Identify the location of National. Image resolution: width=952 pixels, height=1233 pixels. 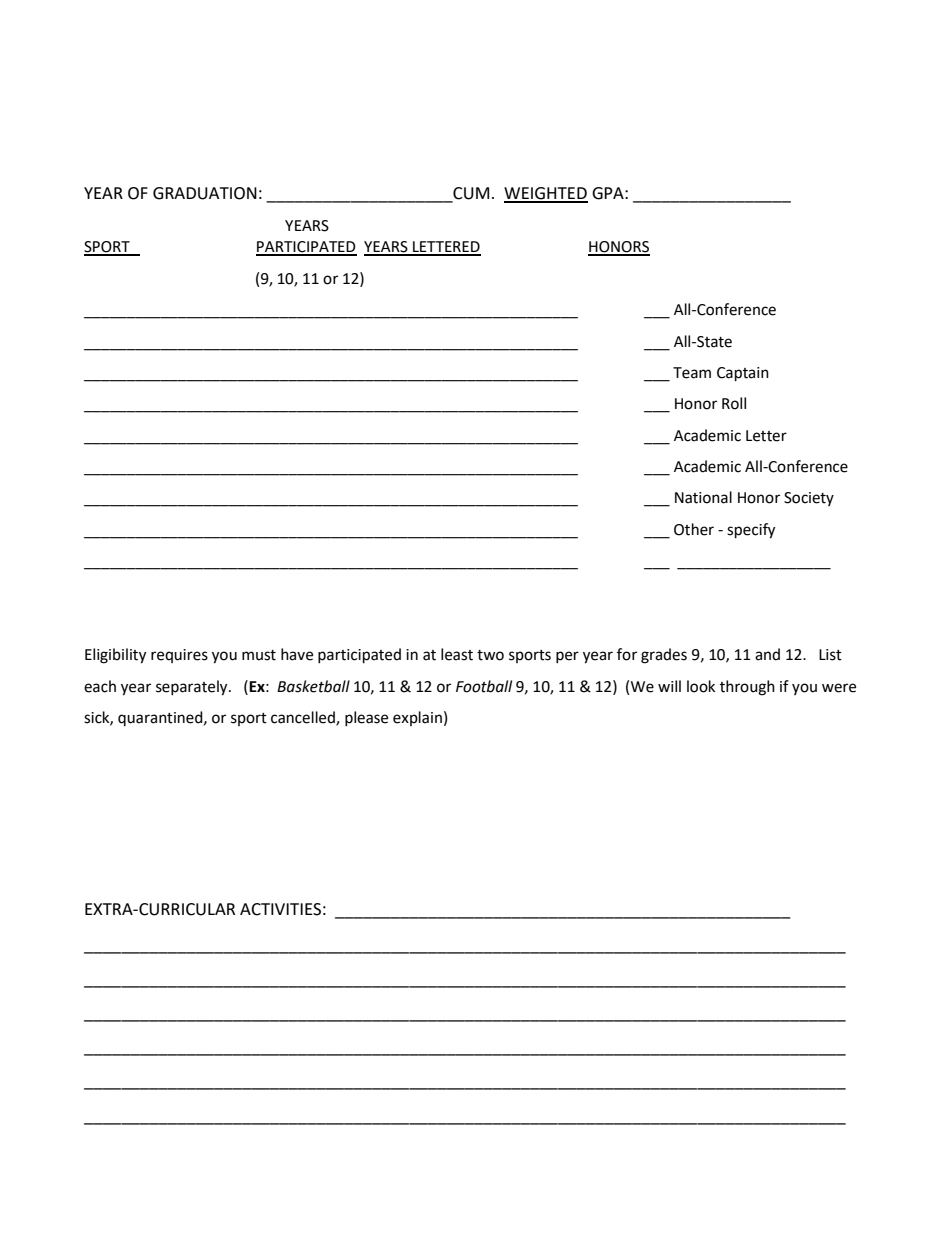
(703, 497).
